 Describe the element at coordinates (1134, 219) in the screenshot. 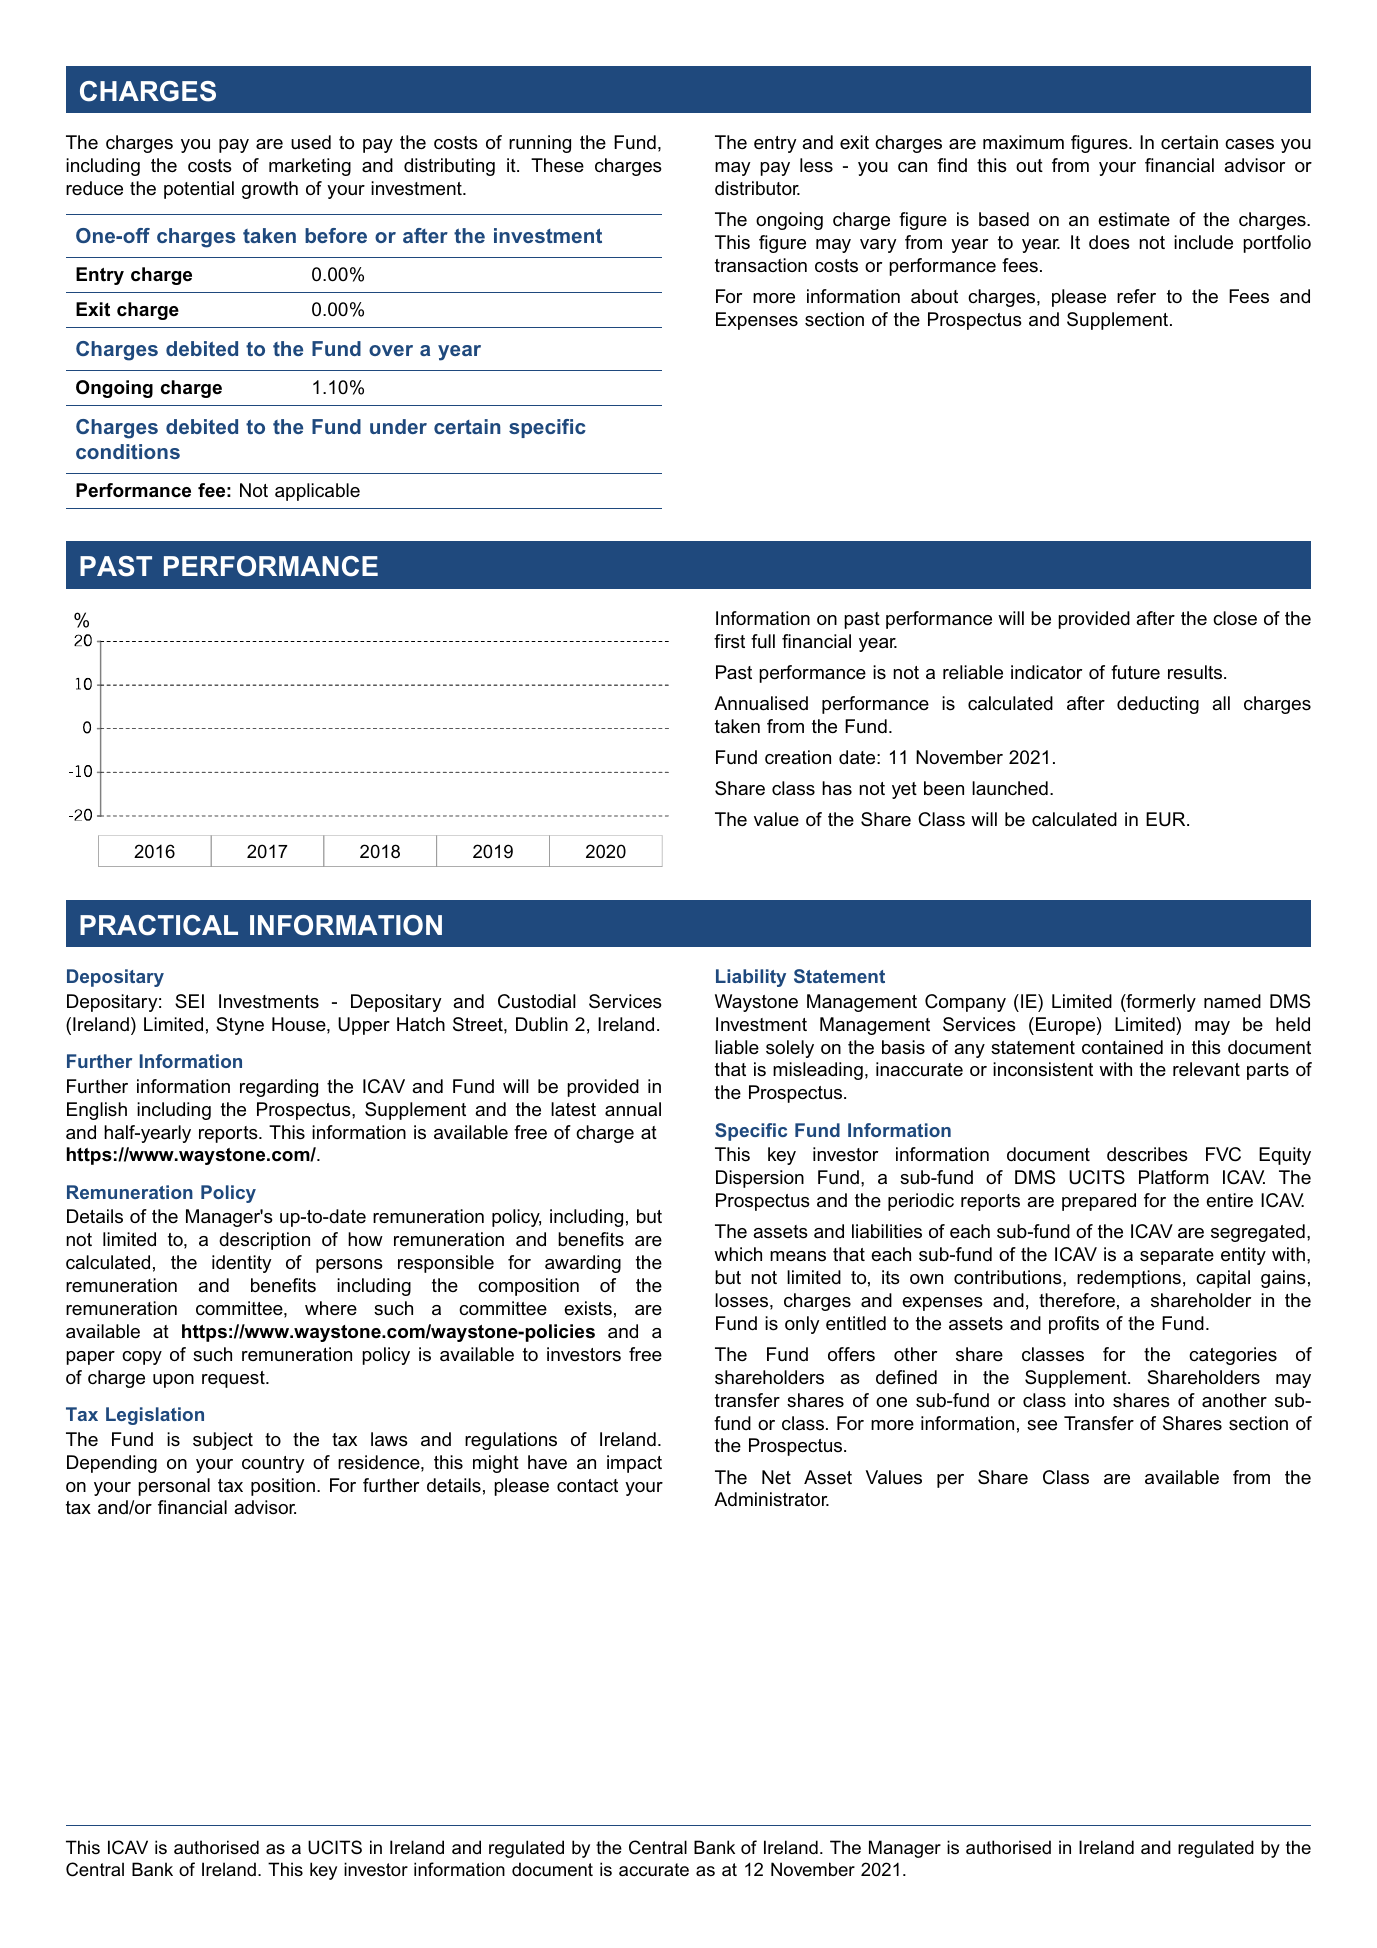

I see `estimate` at that location.
